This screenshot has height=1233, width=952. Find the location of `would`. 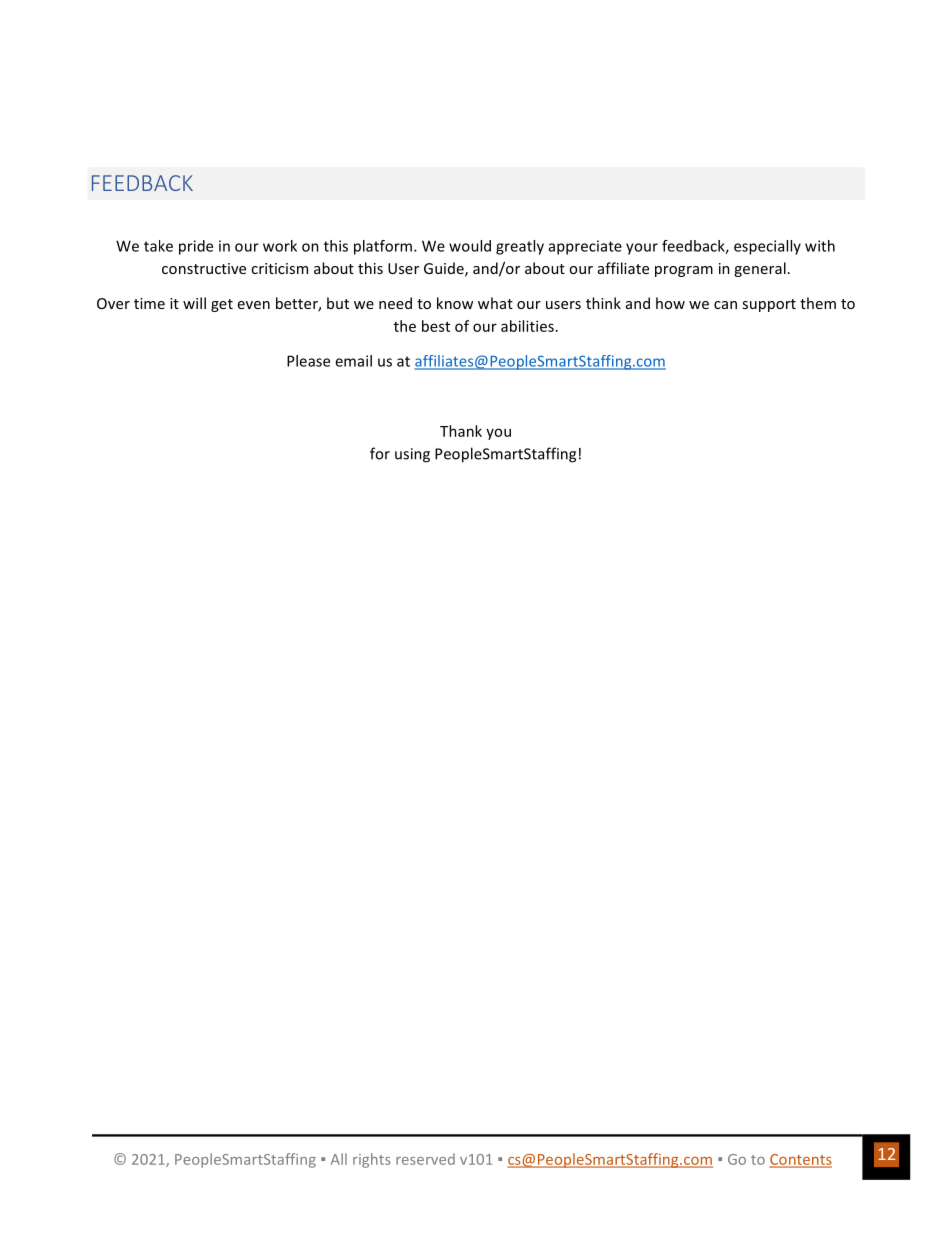

would is located at coordinates (470, 246).
